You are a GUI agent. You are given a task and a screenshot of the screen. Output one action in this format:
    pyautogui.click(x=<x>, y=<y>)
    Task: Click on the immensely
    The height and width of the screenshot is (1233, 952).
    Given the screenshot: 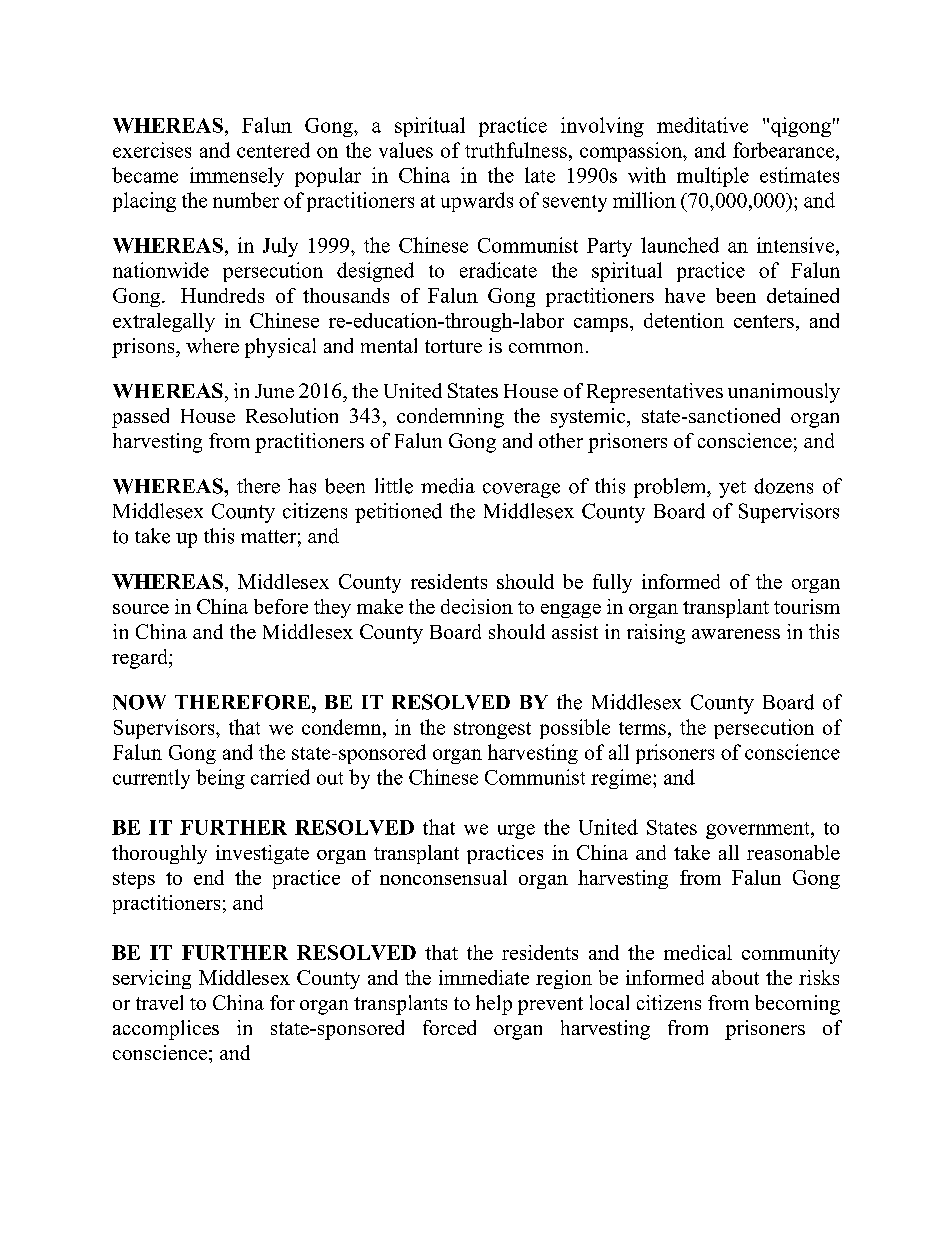 What is the action you would take?
    pyautogui.click(x=237, y=177)
